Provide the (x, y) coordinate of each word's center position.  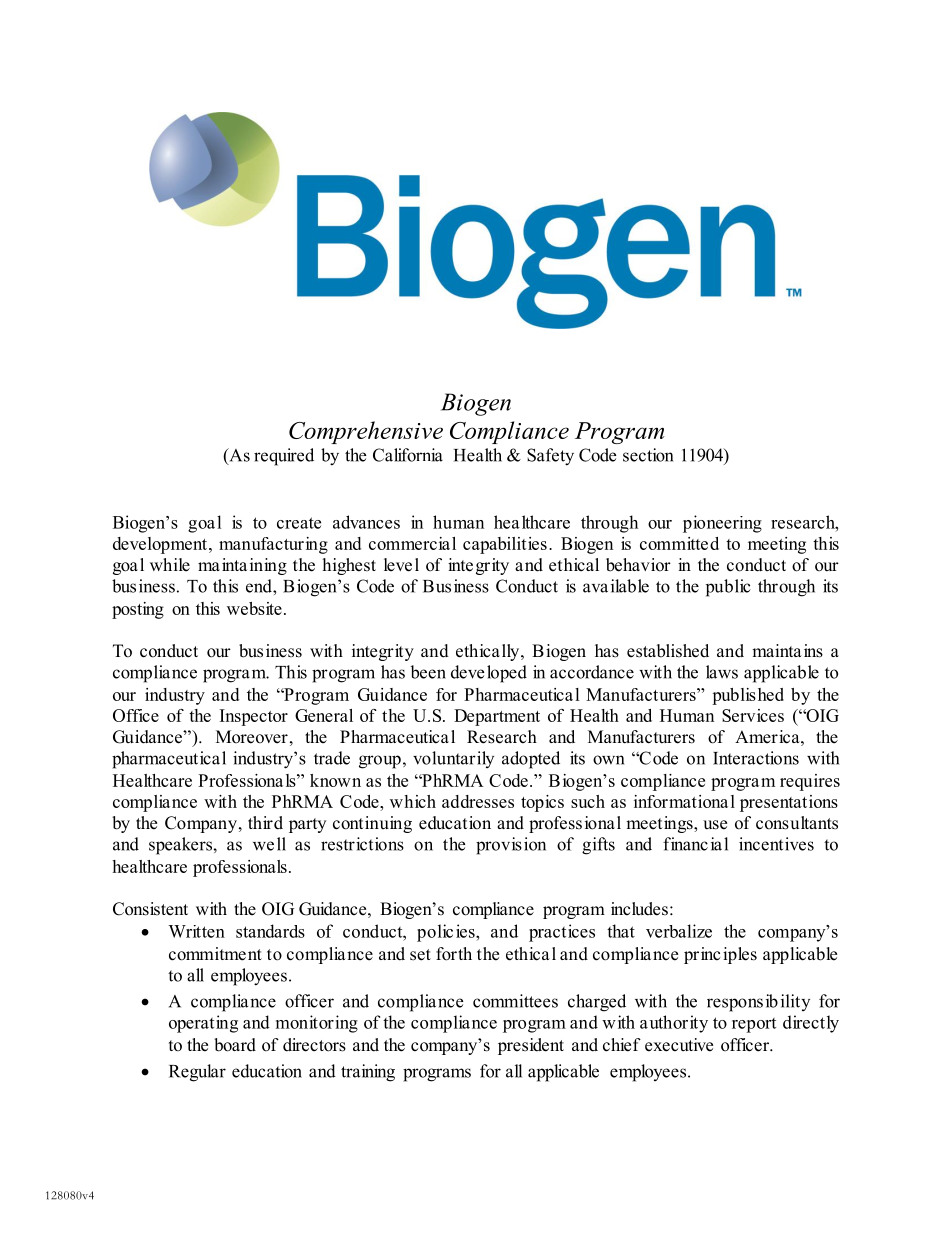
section (648, 455)
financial (695, 844)
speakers (181, 846)
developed (489, 674)
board (235, 1045)
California (408, 455)
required (284, 457)
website (254, 608)
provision (511, 846)
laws (722, 672)
